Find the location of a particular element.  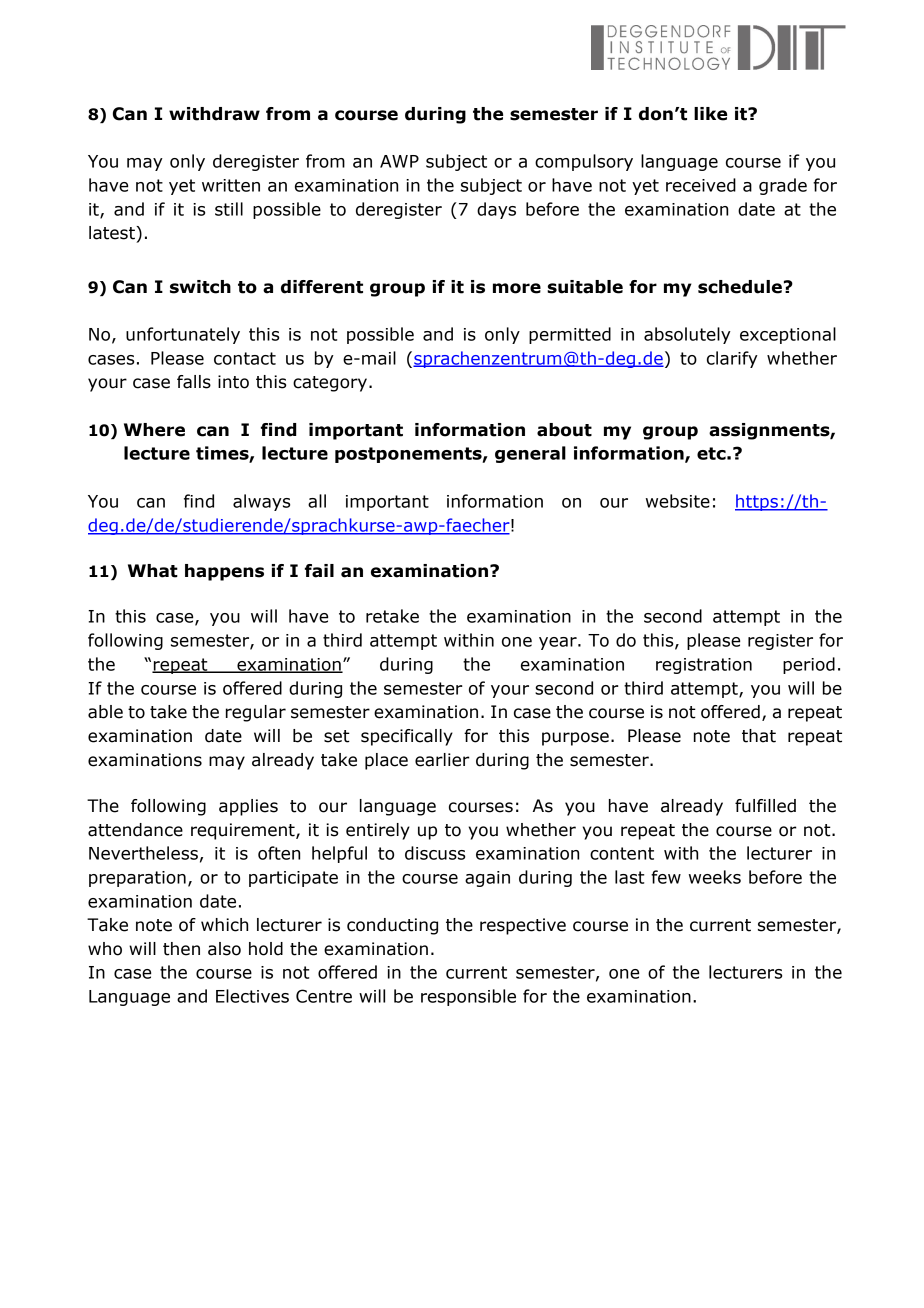

website is located at coordinates (678, 501).
